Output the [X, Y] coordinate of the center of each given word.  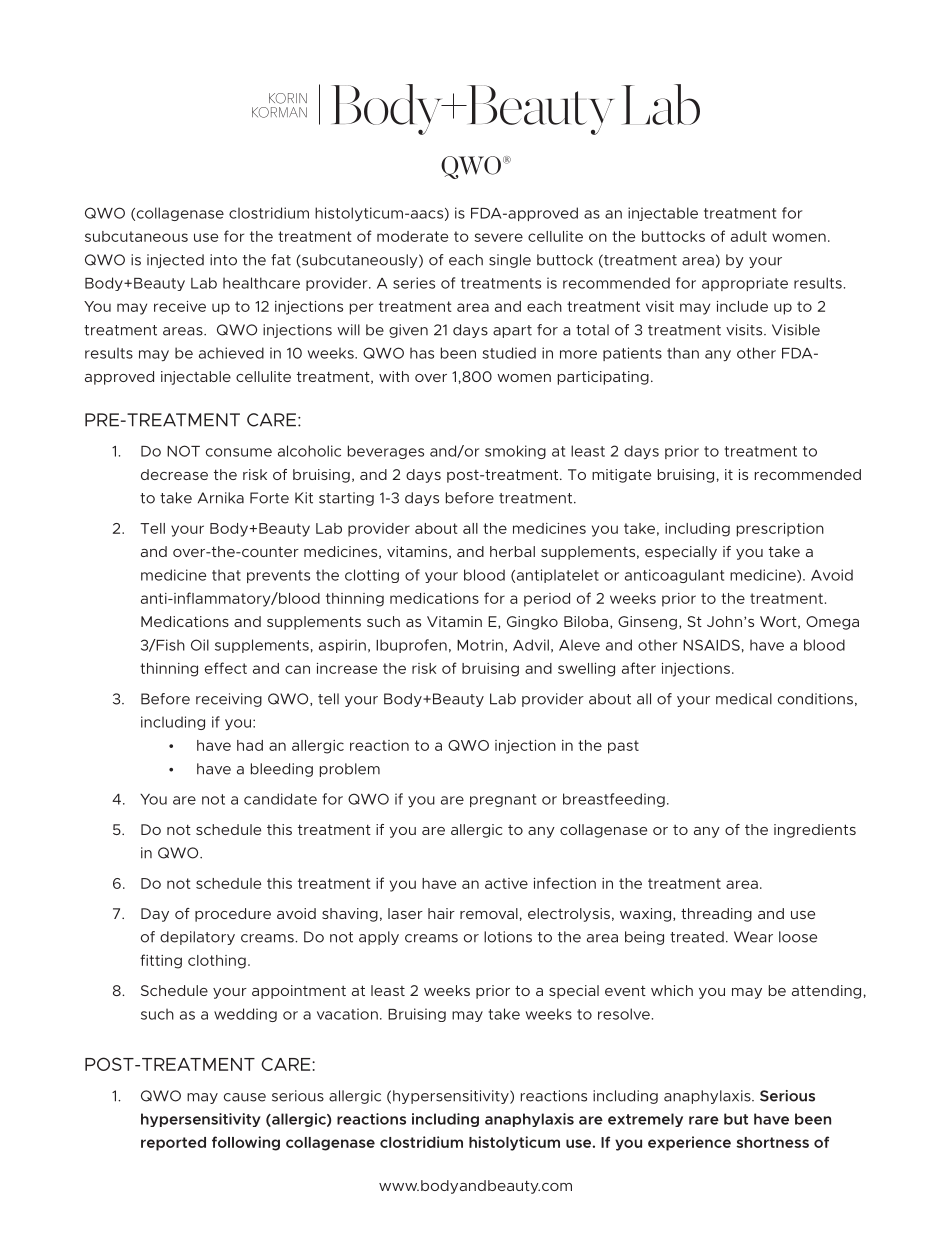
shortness [772, 1142]
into [223, 260]
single [510, 261]
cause [245, 1097]
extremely [645, 1120]
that [226, 575]
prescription [780, 530]
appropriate [745, 284]
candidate [280, 799]
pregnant [503, 800]
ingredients [815, 831]
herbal [512, 551]
